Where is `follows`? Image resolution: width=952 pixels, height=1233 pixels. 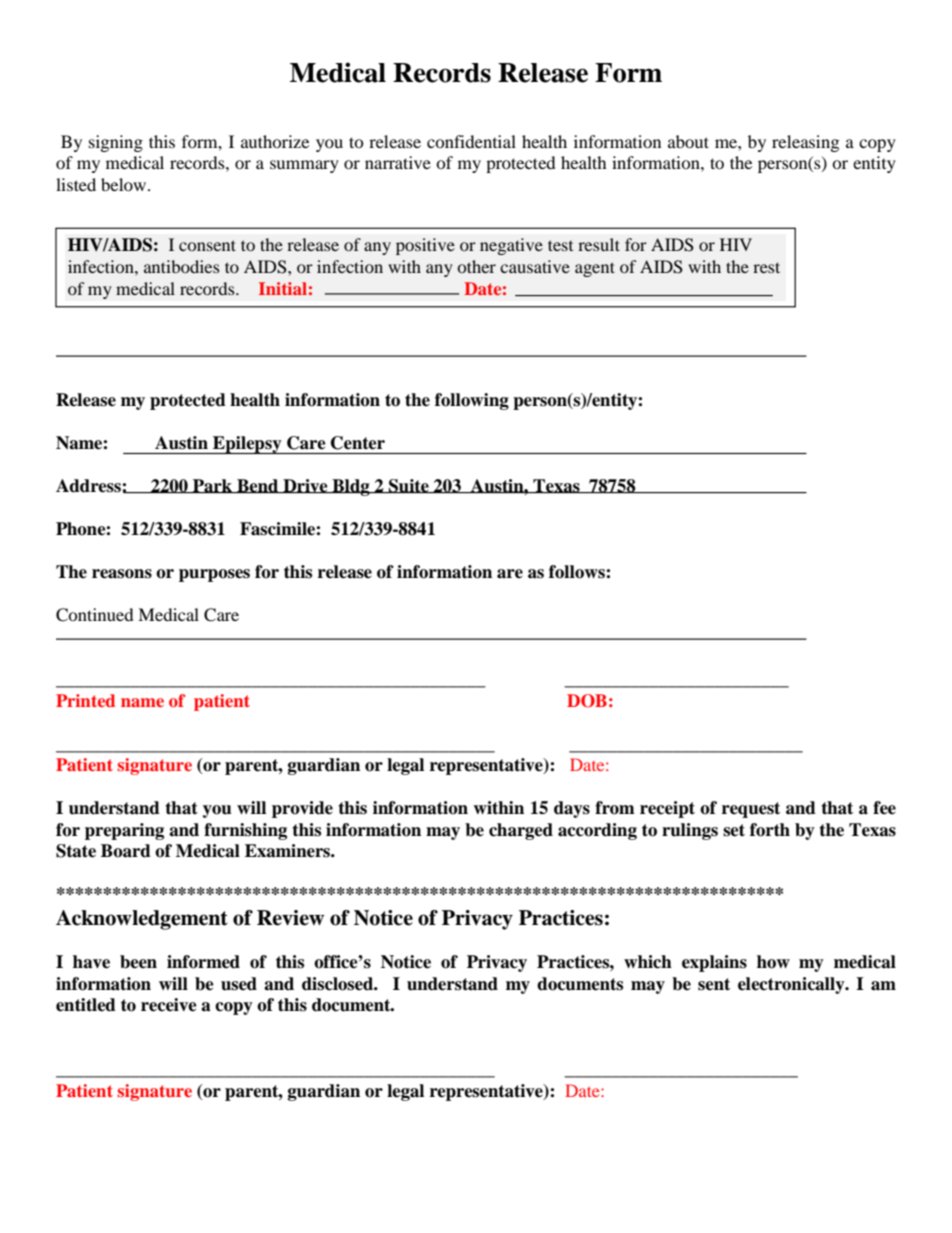 follows is located at coordinates (578, 572).
